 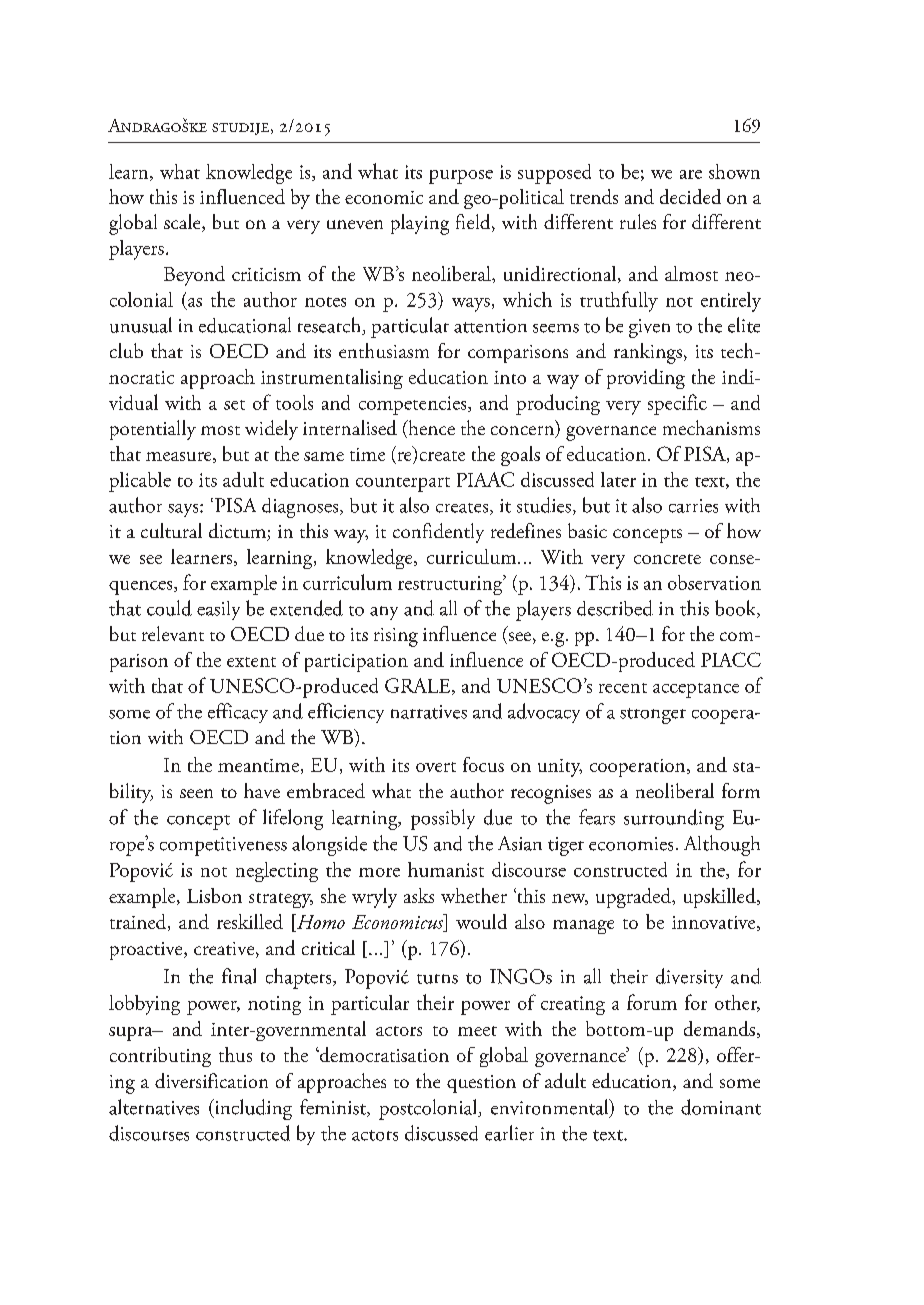 I want to click on possibly, so click(x=443, y=819).
